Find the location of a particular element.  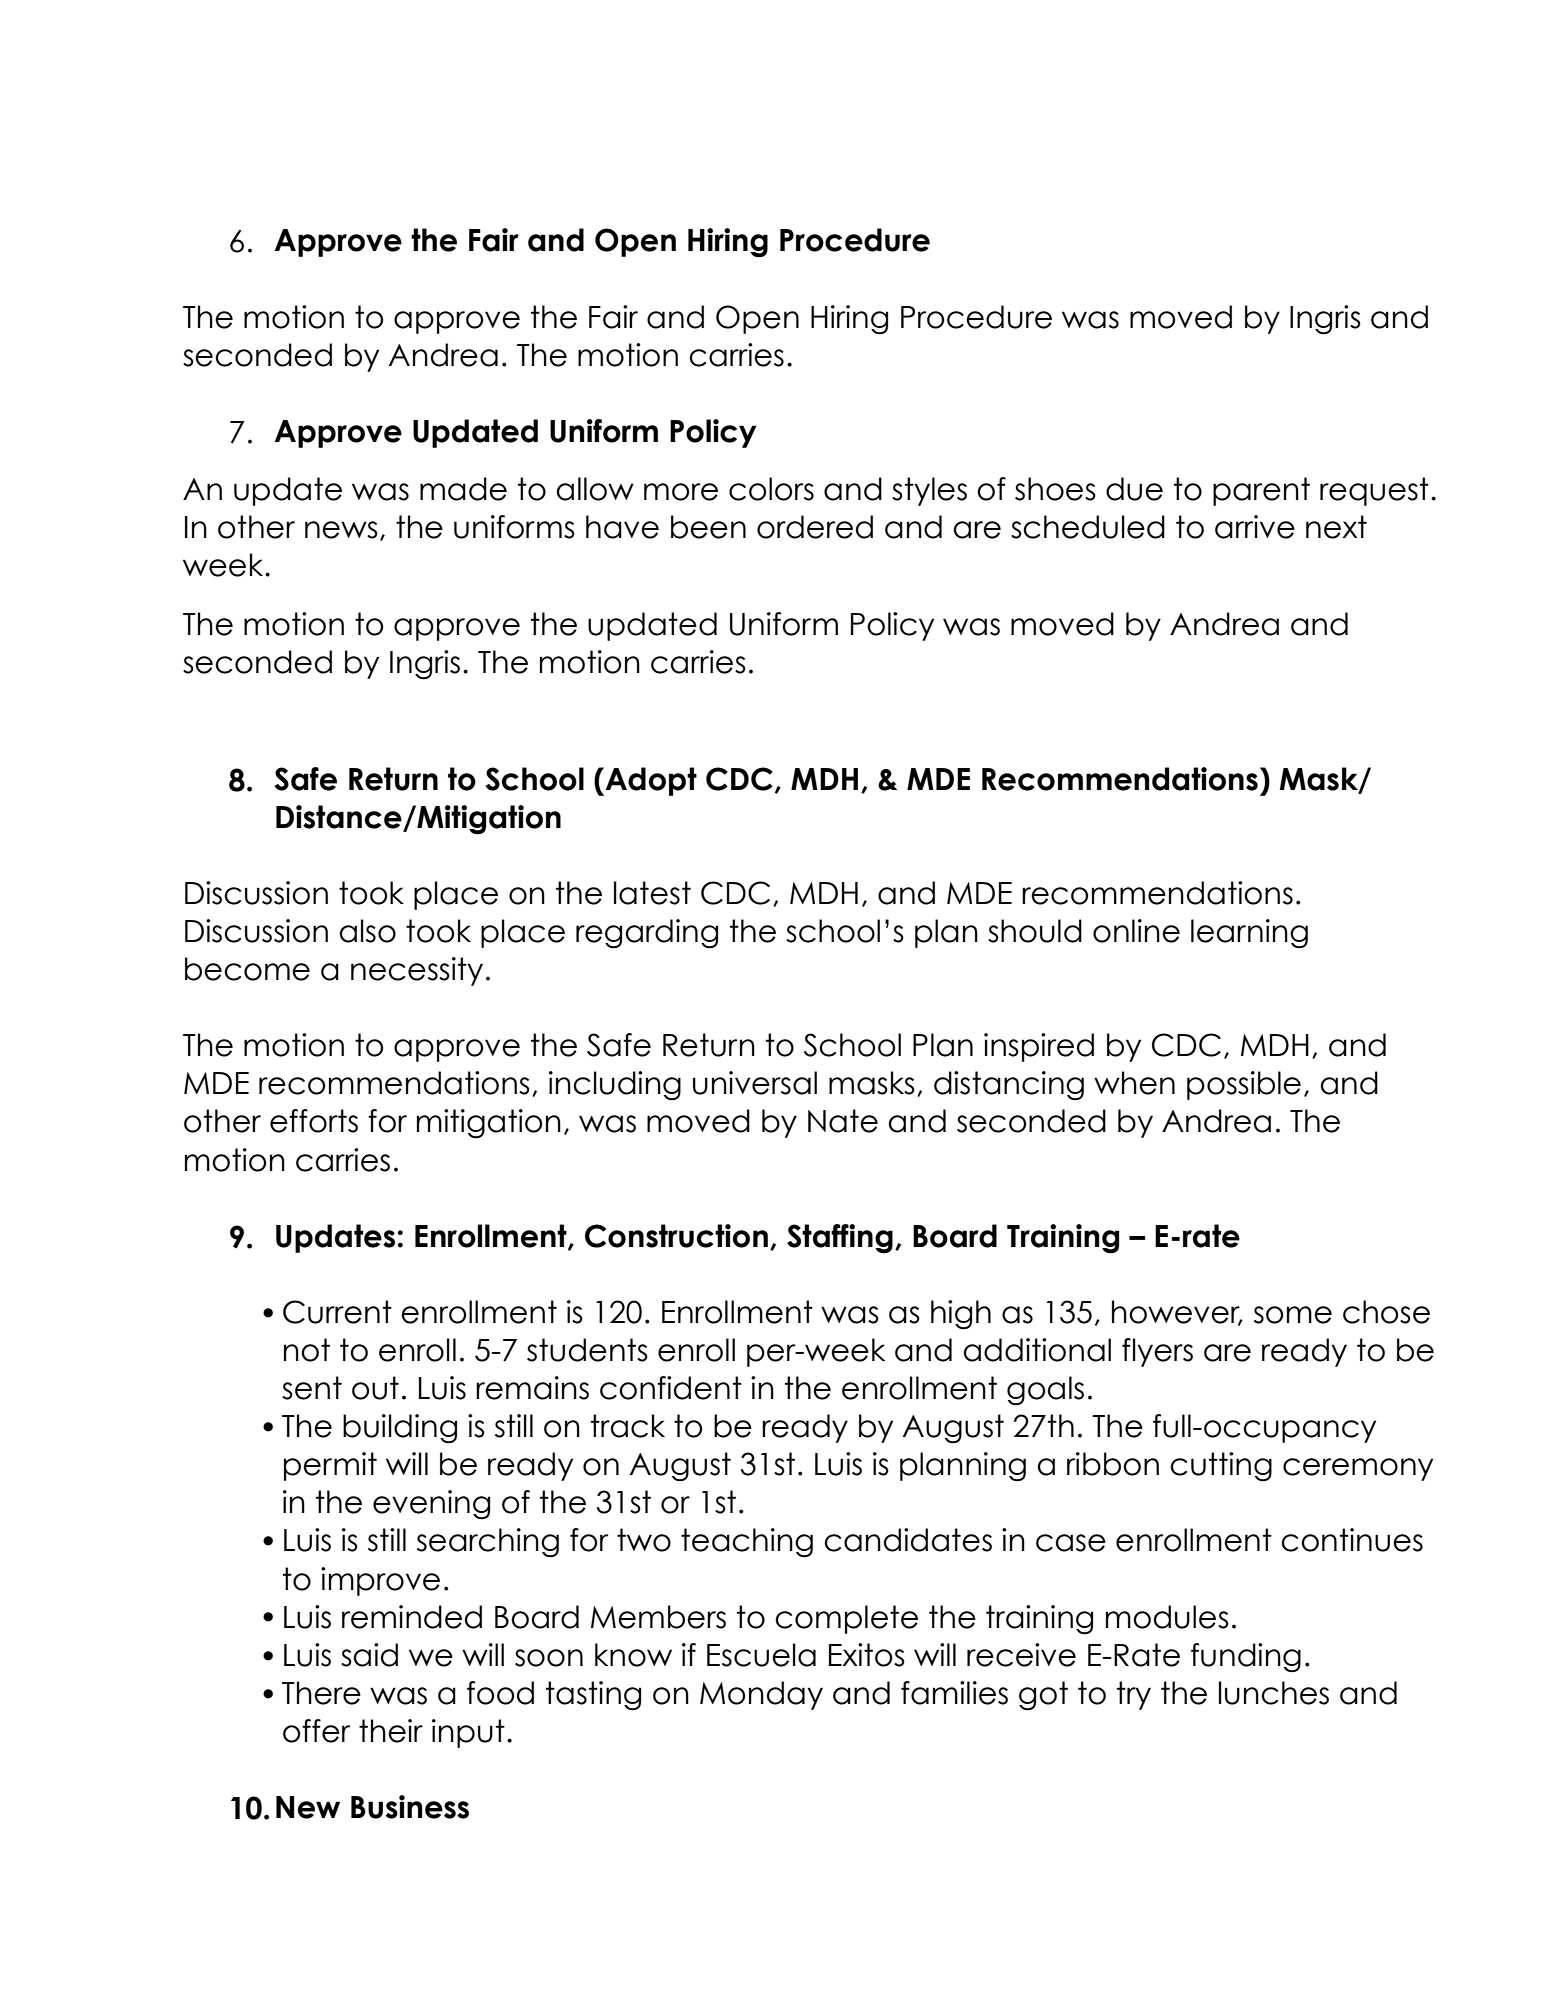

building is located at coordinates (400, 1429).
